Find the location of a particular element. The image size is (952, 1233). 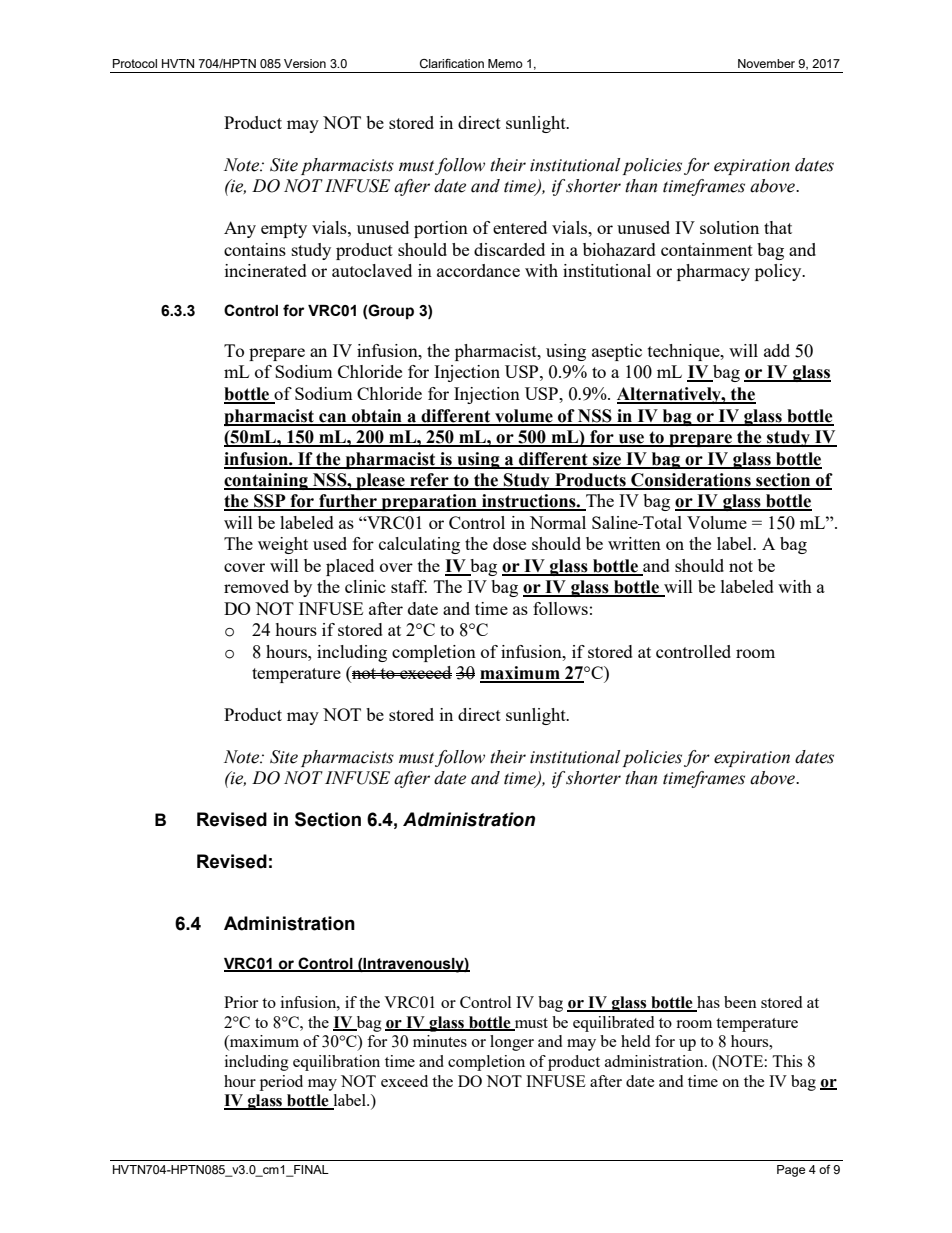

written is located at coordinates (634, 543).
